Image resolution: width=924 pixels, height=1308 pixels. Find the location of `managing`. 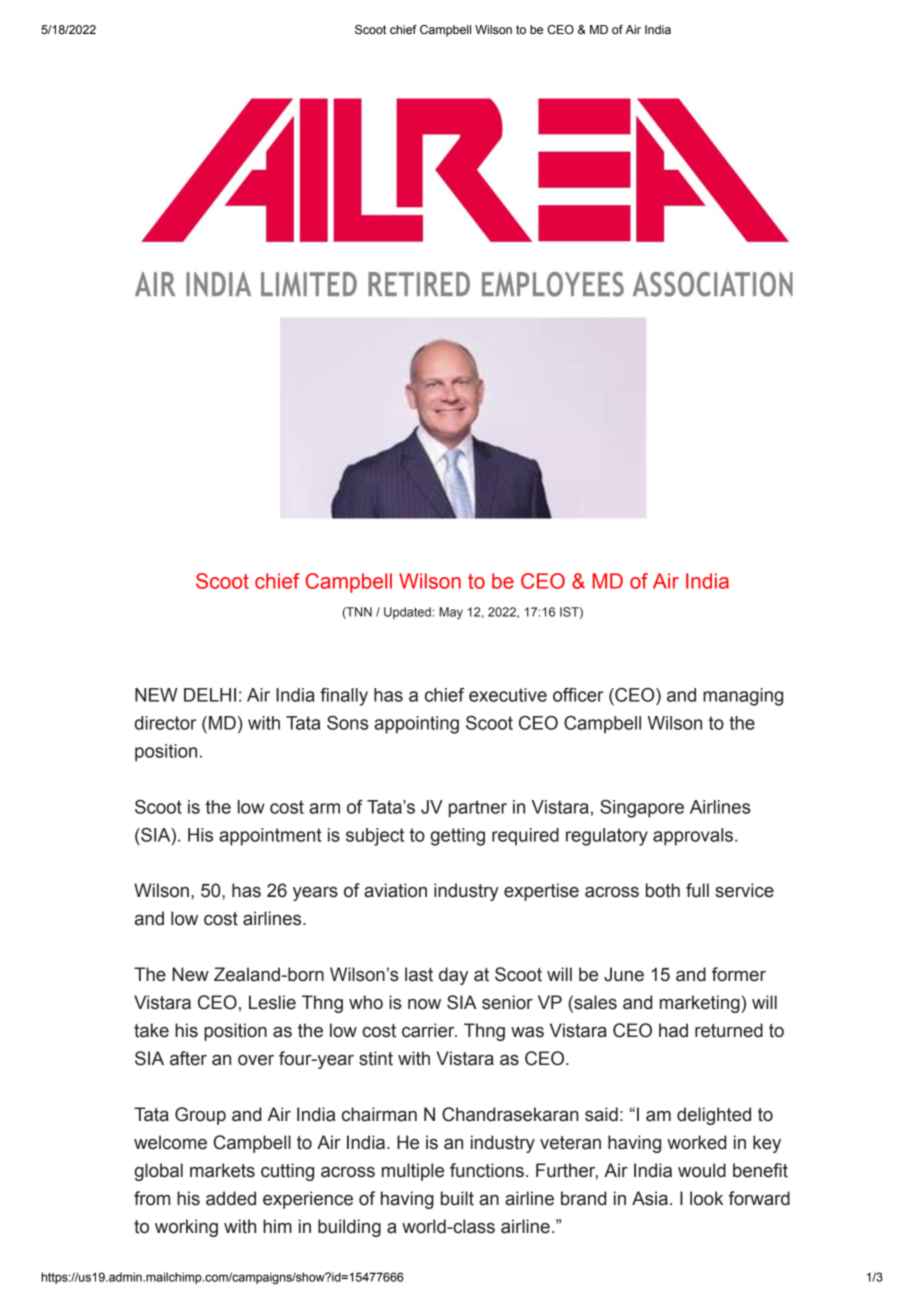

managing is located at coordinates (743, 697).
